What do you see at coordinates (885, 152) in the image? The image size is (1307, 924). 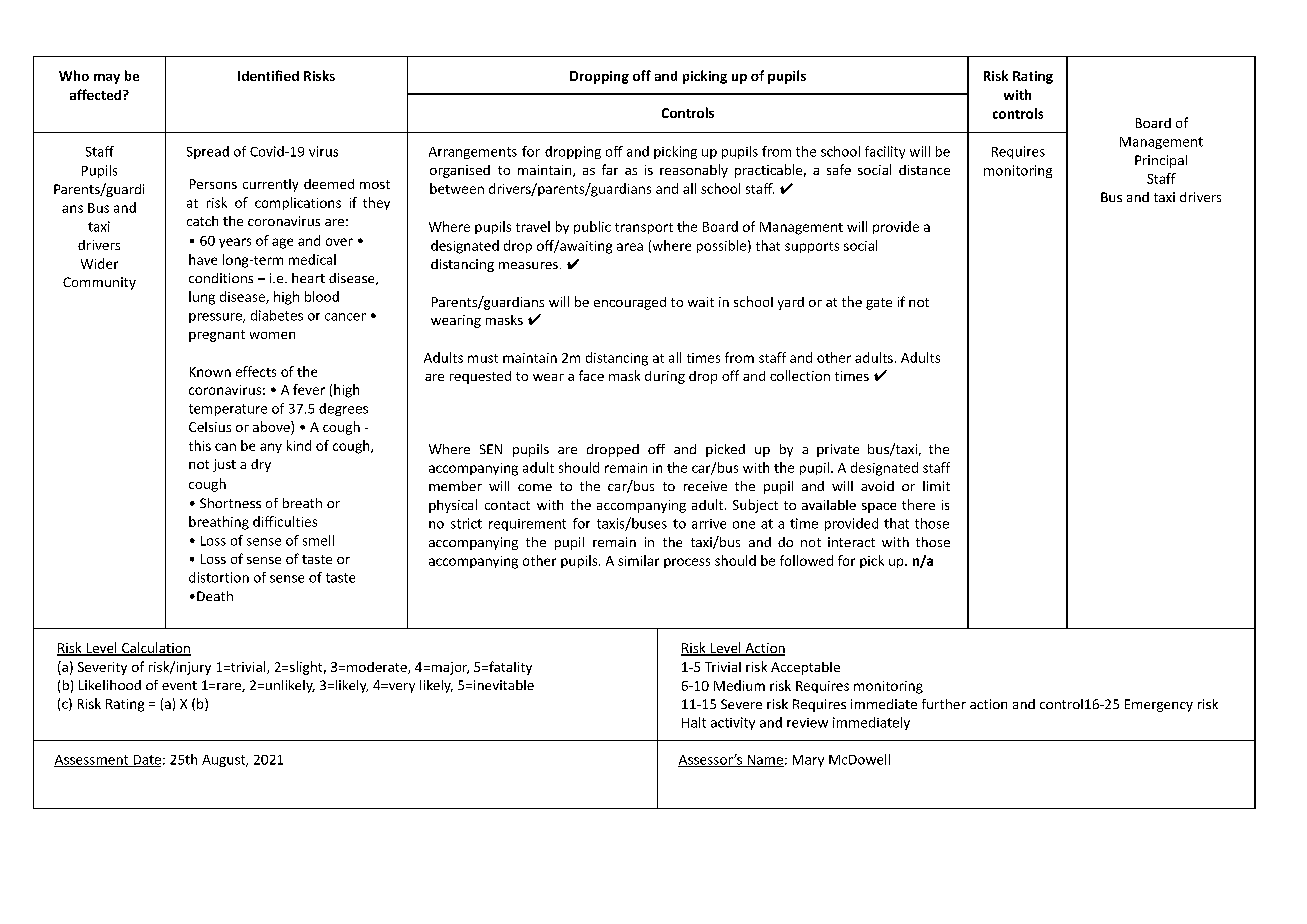 I see `facility` at bounding box center [885, 152].
